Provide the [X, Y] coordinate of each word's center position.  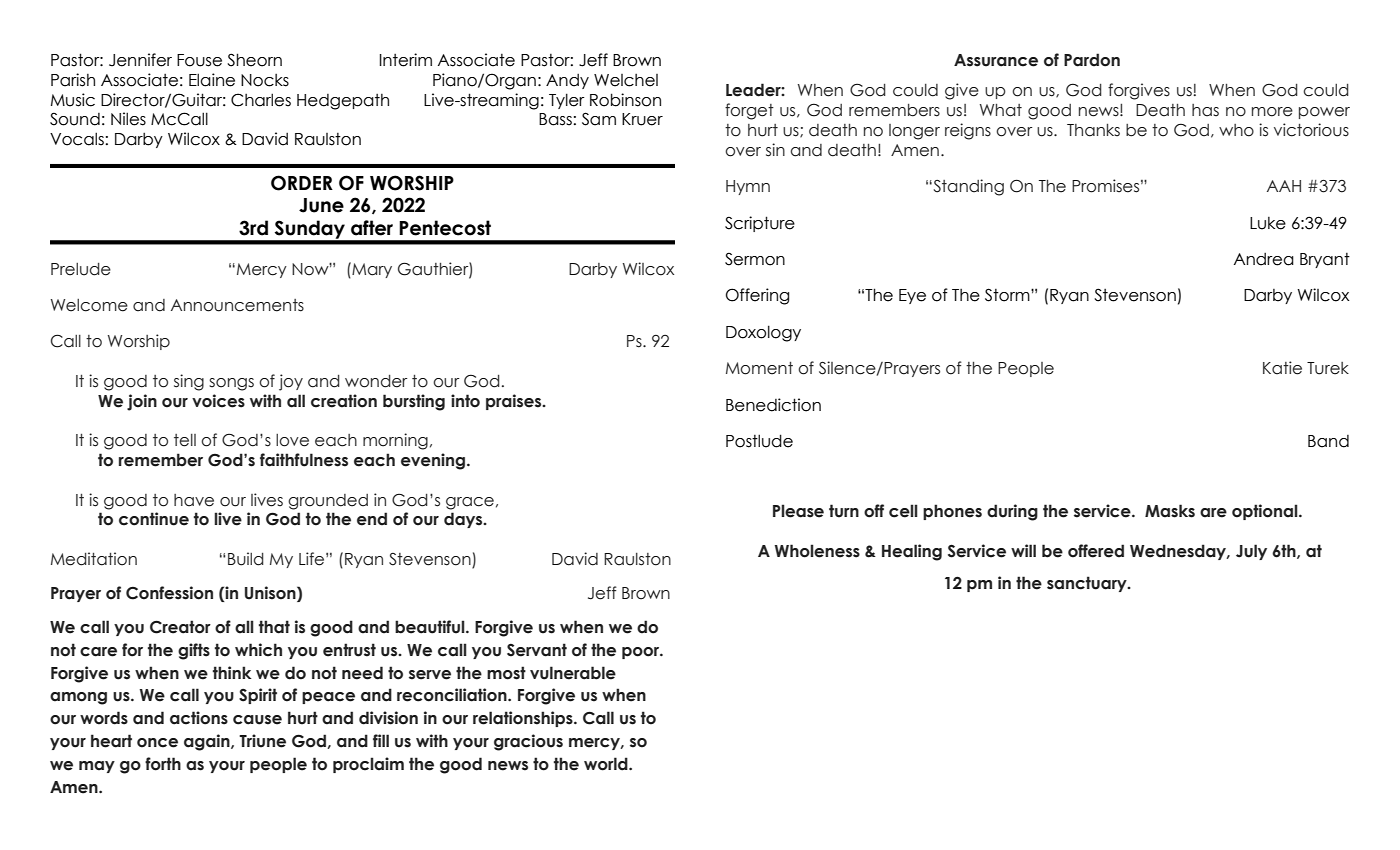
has [1205, 110]
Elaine [212, 80]
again [208, 742]
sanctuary [1088, 584]
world [607, 764]
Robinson [625, 100]
